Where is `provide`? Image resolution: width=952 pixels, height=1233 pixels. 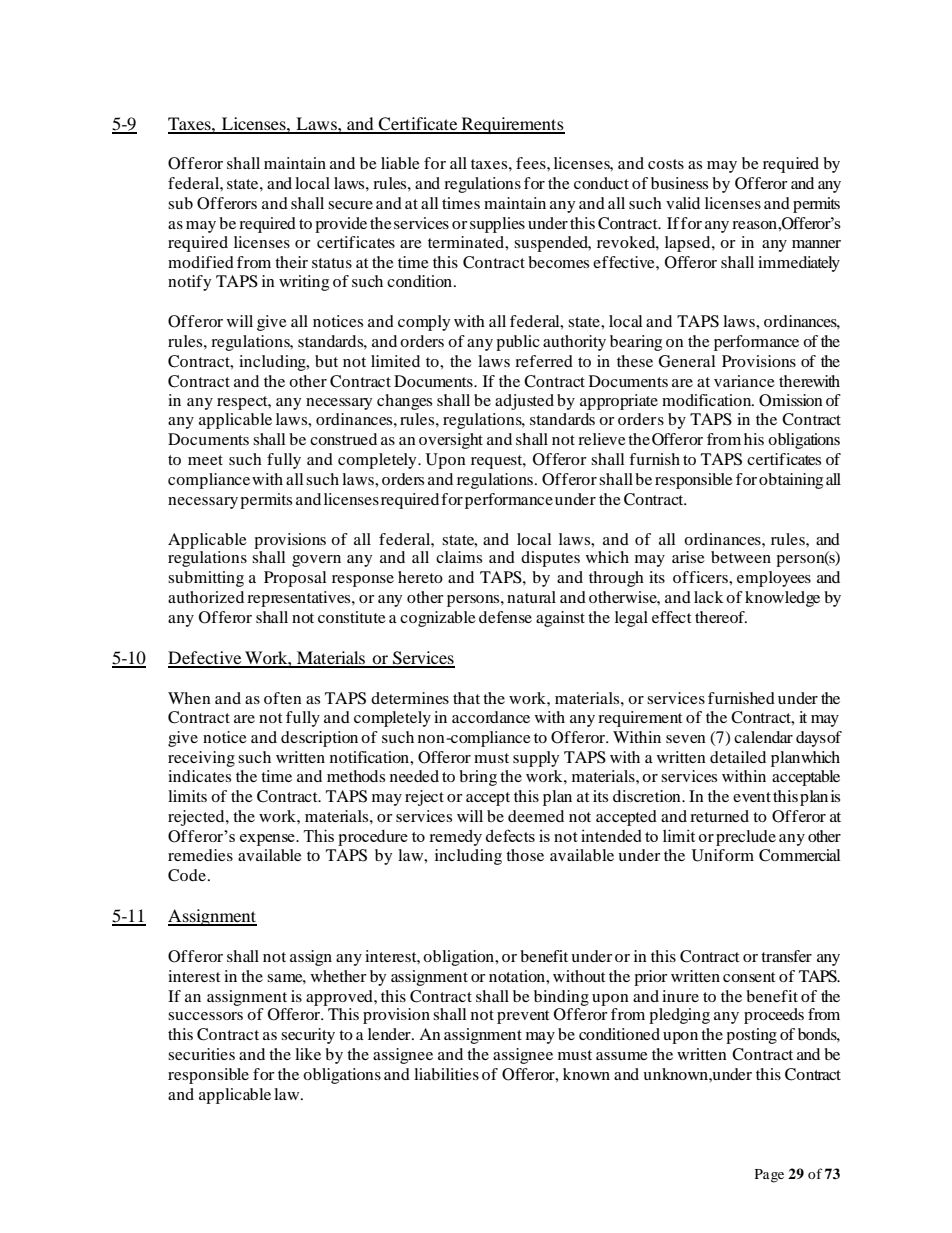 provide is located at coordinates (341, 225).
